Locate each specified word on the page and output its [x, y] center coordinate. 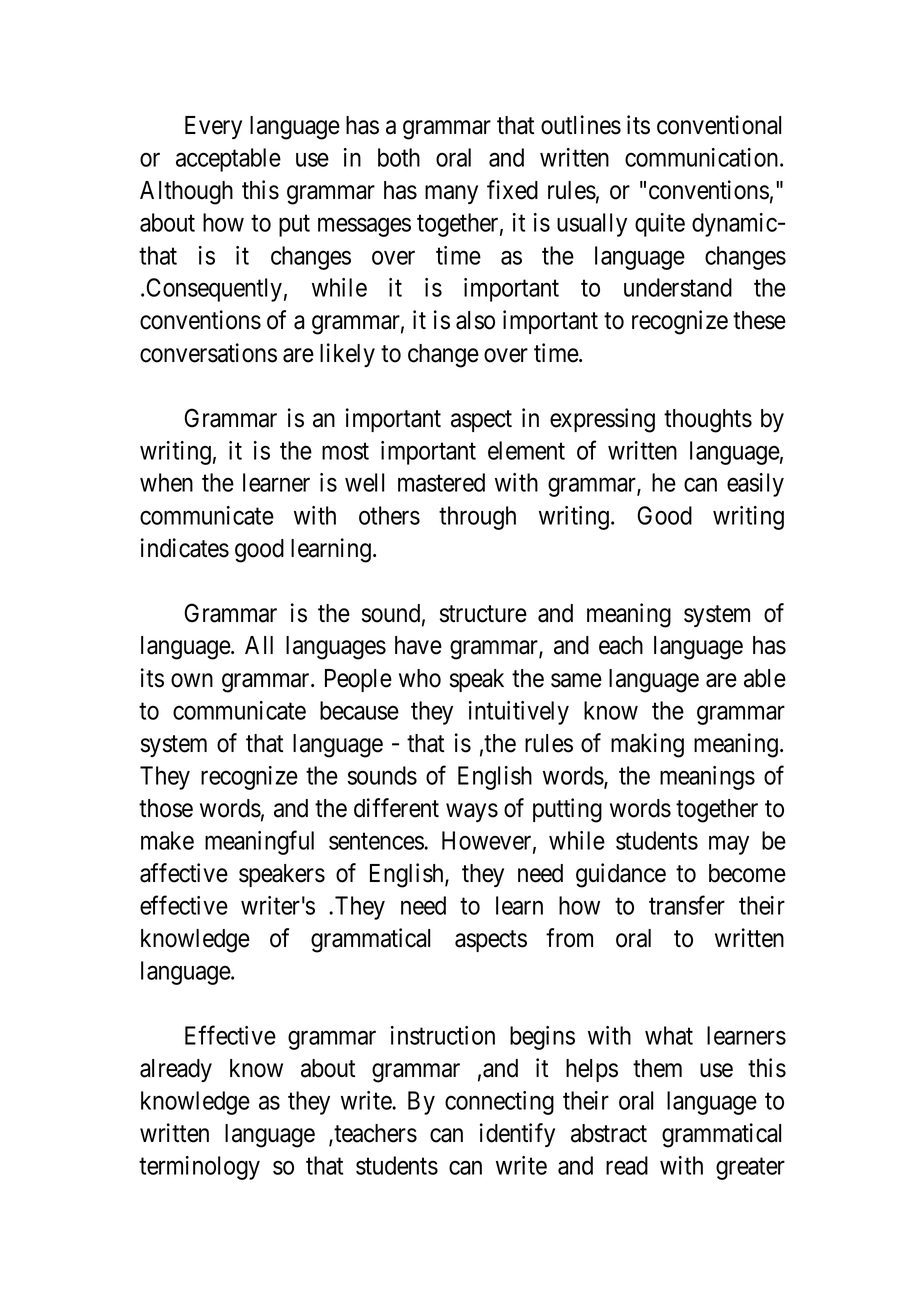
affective [184, 873]
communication [703, 157]
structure [483, 614]
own [192, 680]
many [451, 195]
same [576, 680]
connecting [499, 1103]
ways [472, 812]
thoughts [708, 421]
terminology [199, 1168]
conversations [208, 353]
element [526, 450]
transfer [687, 905]
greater [750, 1169]
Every [213, 127]
